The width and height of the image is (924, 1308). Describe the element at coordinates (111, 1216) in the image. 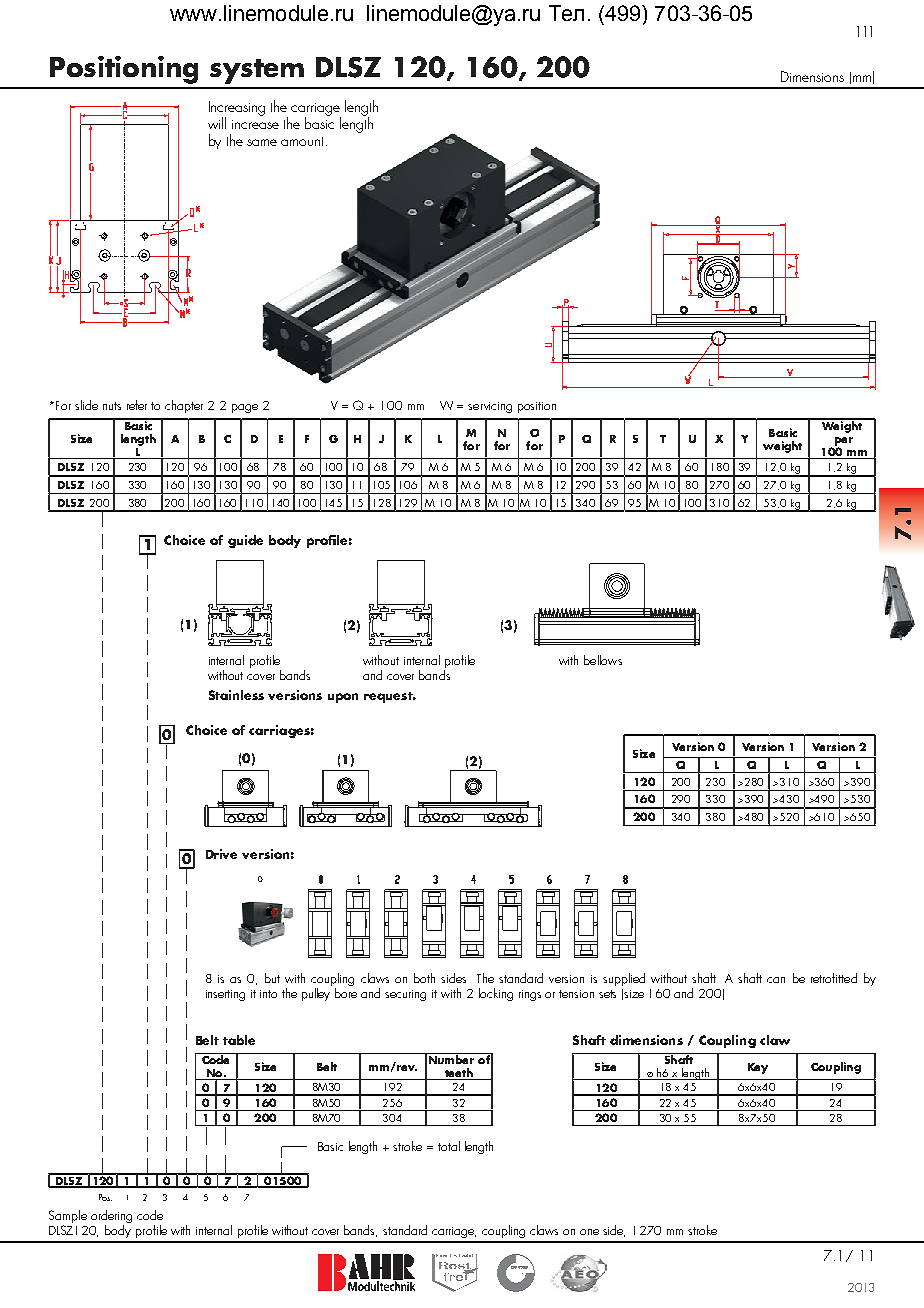

I see `ordering` at that location.
